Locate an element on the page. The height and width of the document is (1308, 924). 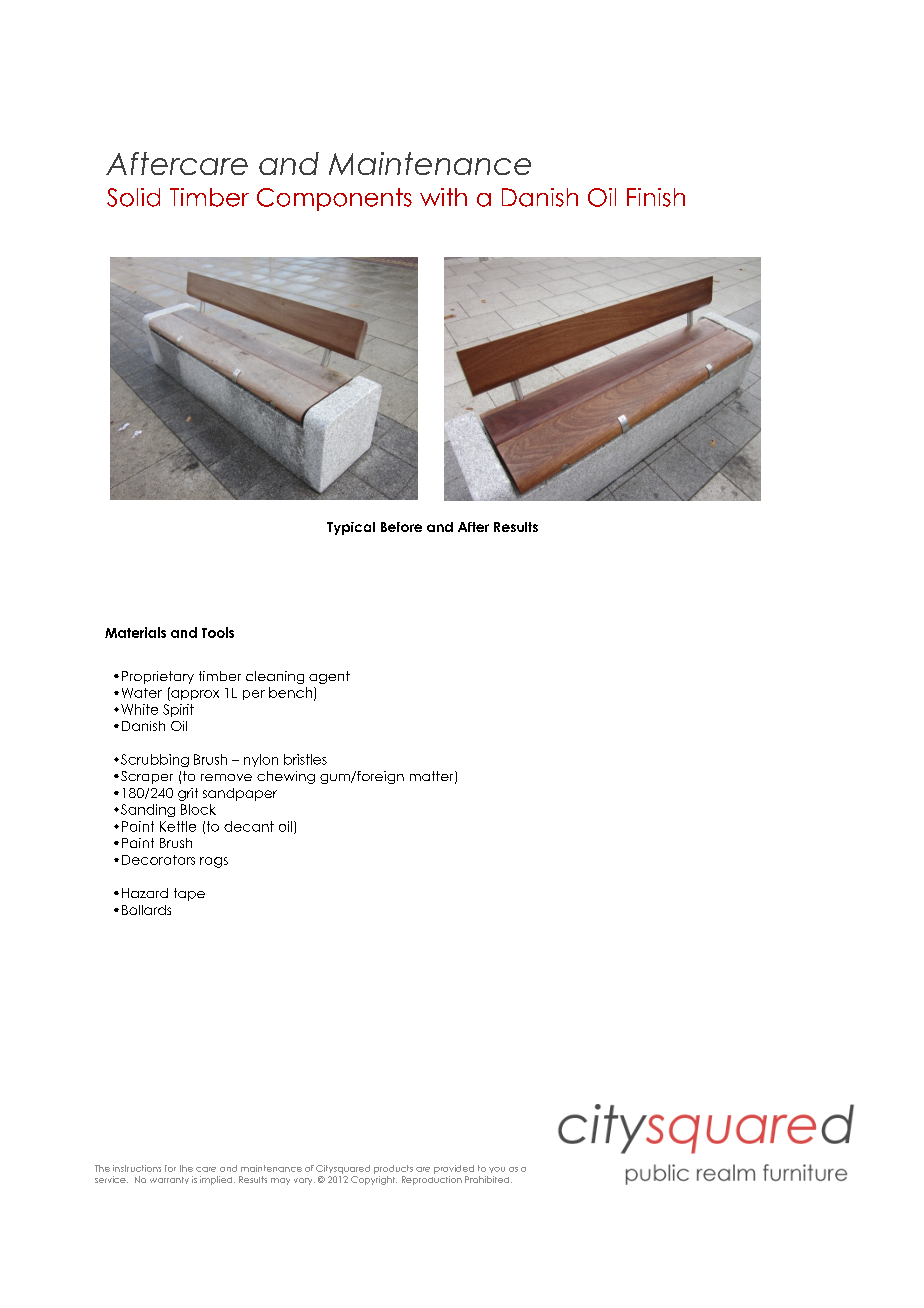
agent is located at coordinates (329, 677).
